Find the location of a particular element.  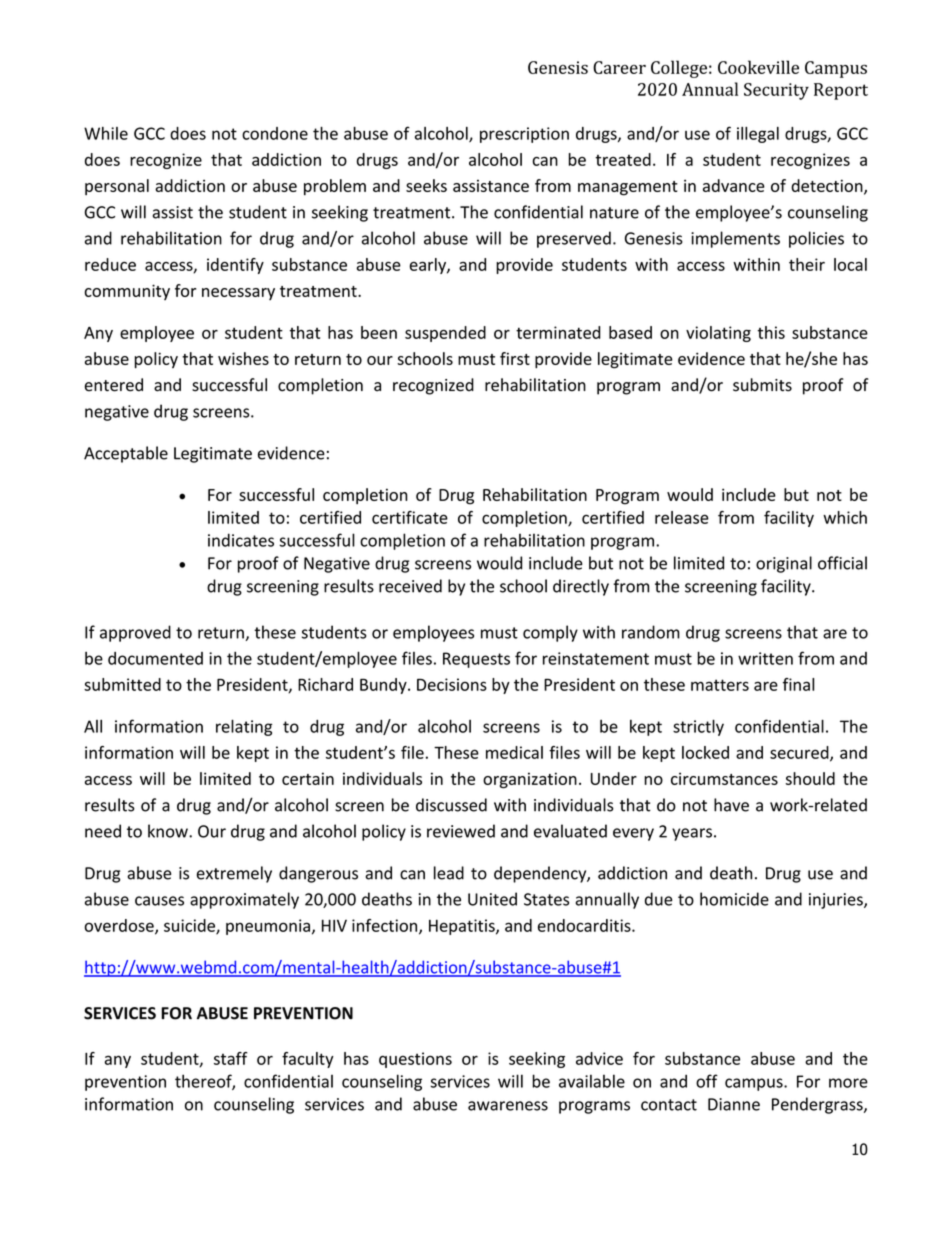

approved is located at coordinates (135, 633).
